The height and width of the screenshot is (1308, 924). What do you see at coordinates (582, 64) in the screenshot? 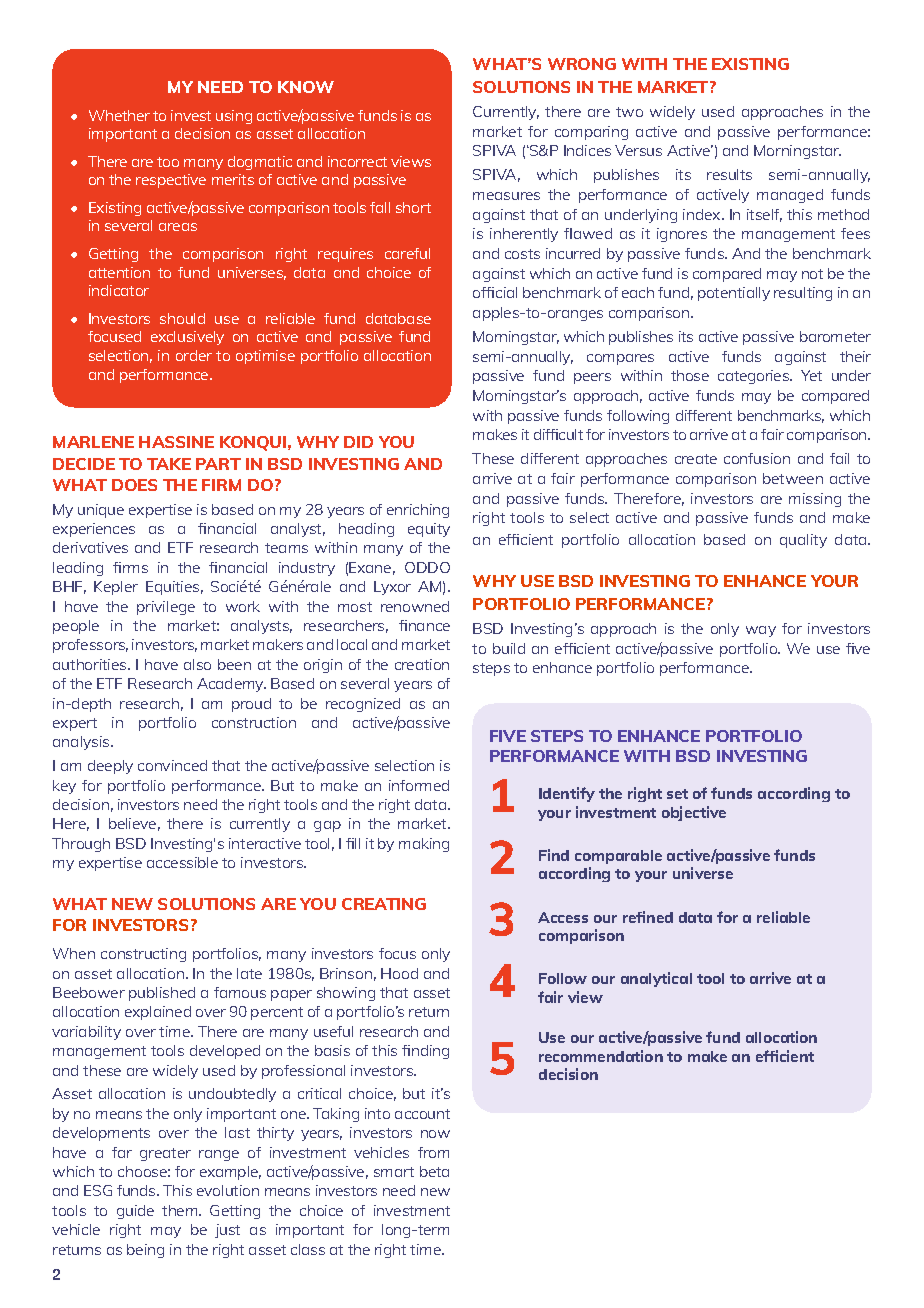
I see `WRONG` at bounding box center [582, 64].
